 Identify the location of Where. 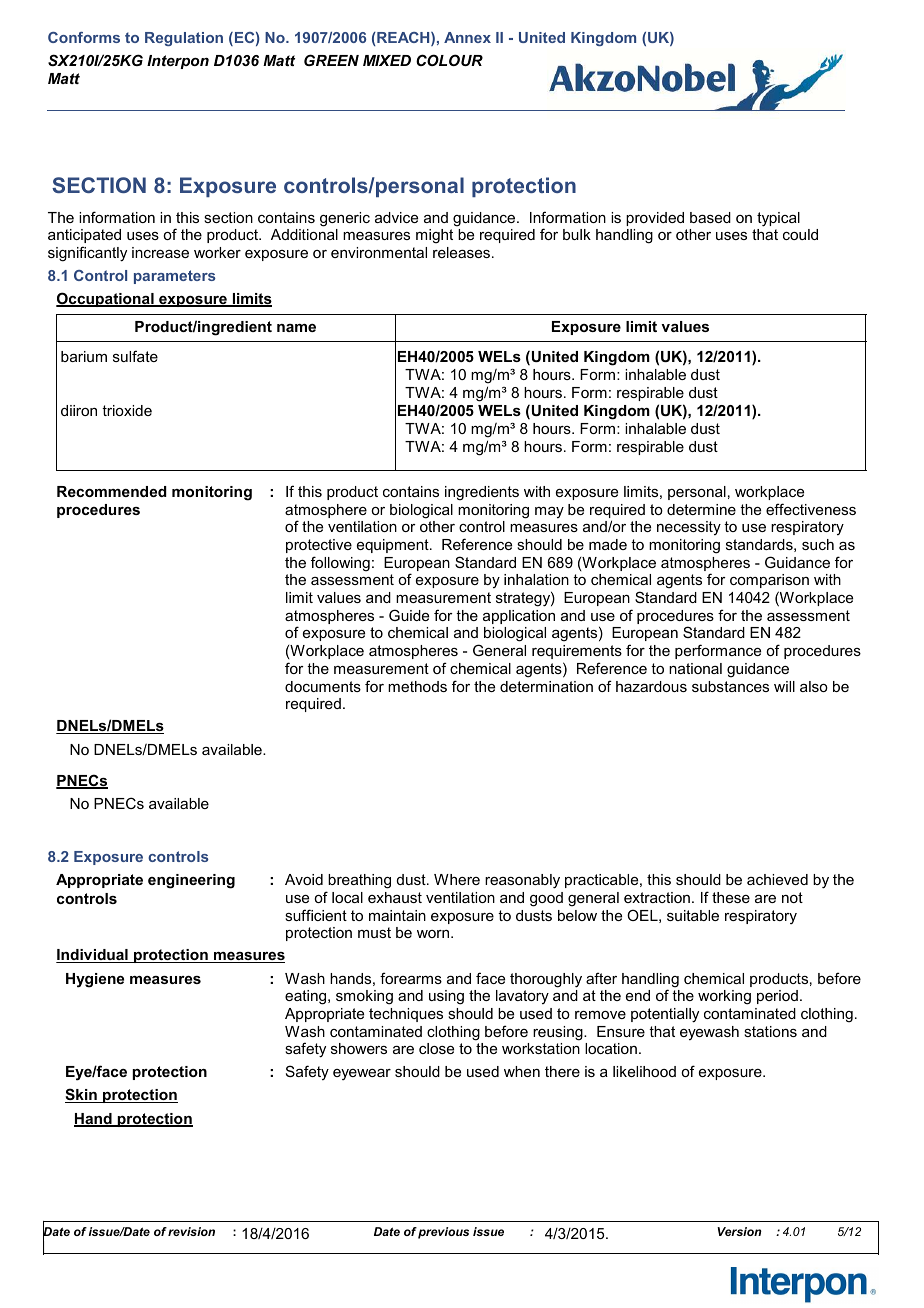
(457, 879).
